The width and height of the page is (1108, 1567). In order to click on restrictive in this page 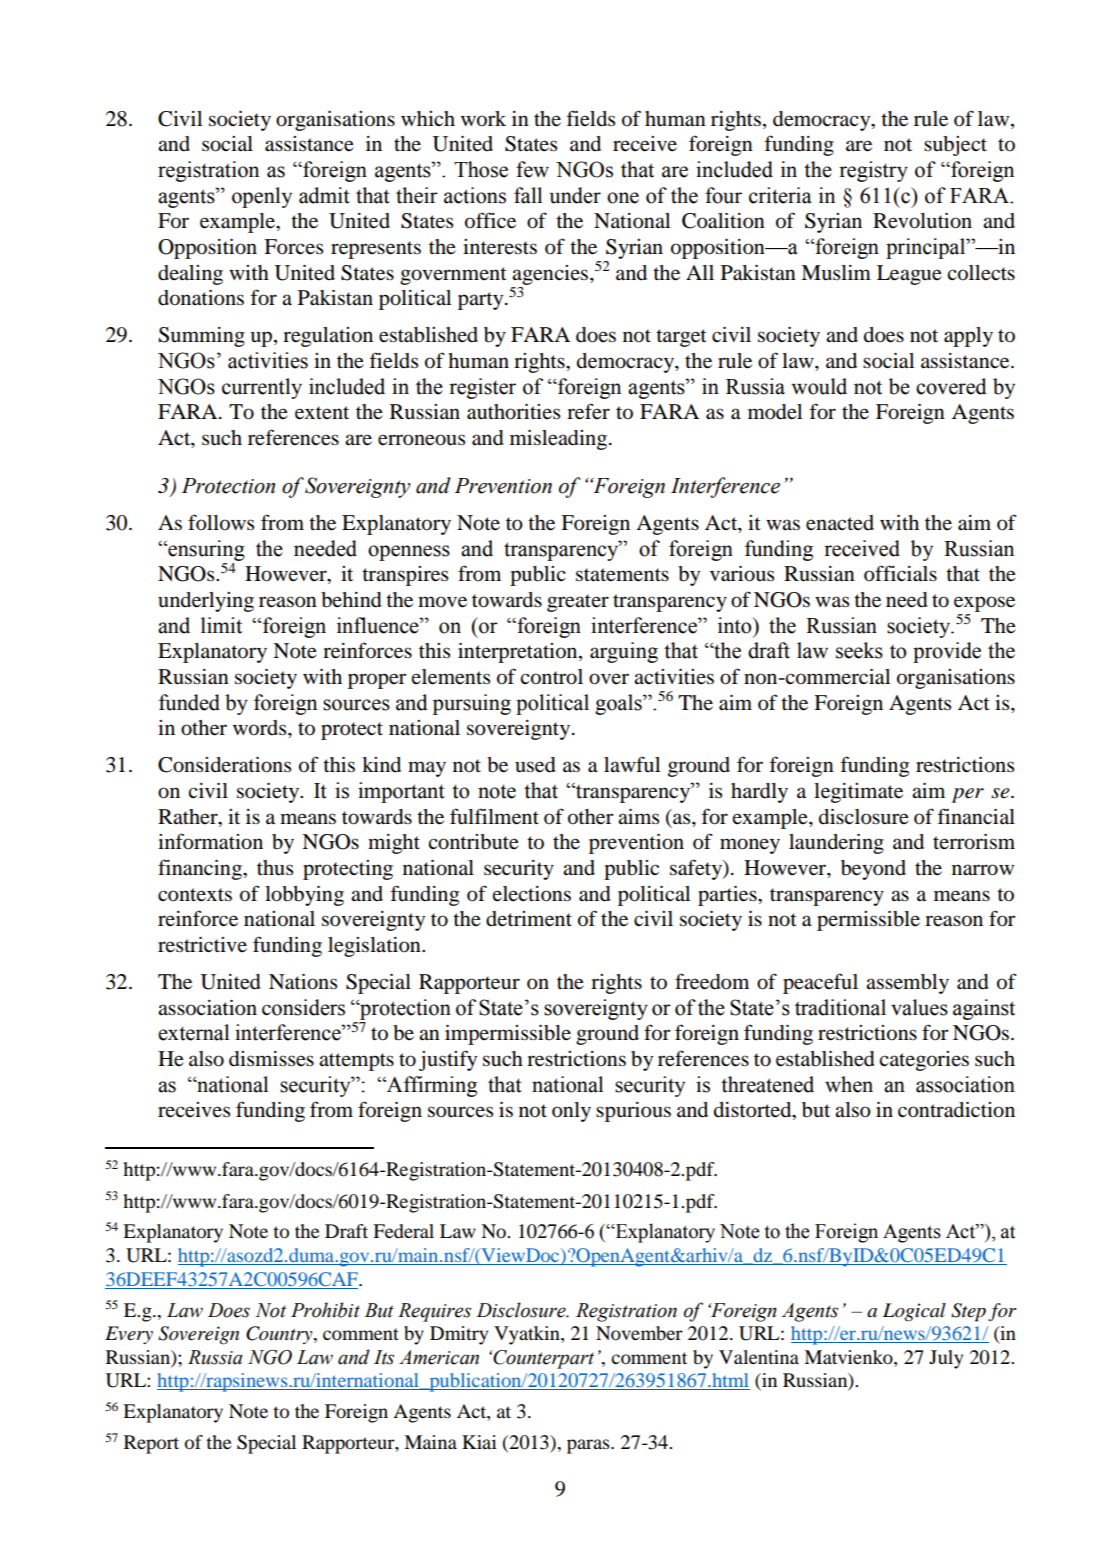, I will do `click(202, 945)`.
